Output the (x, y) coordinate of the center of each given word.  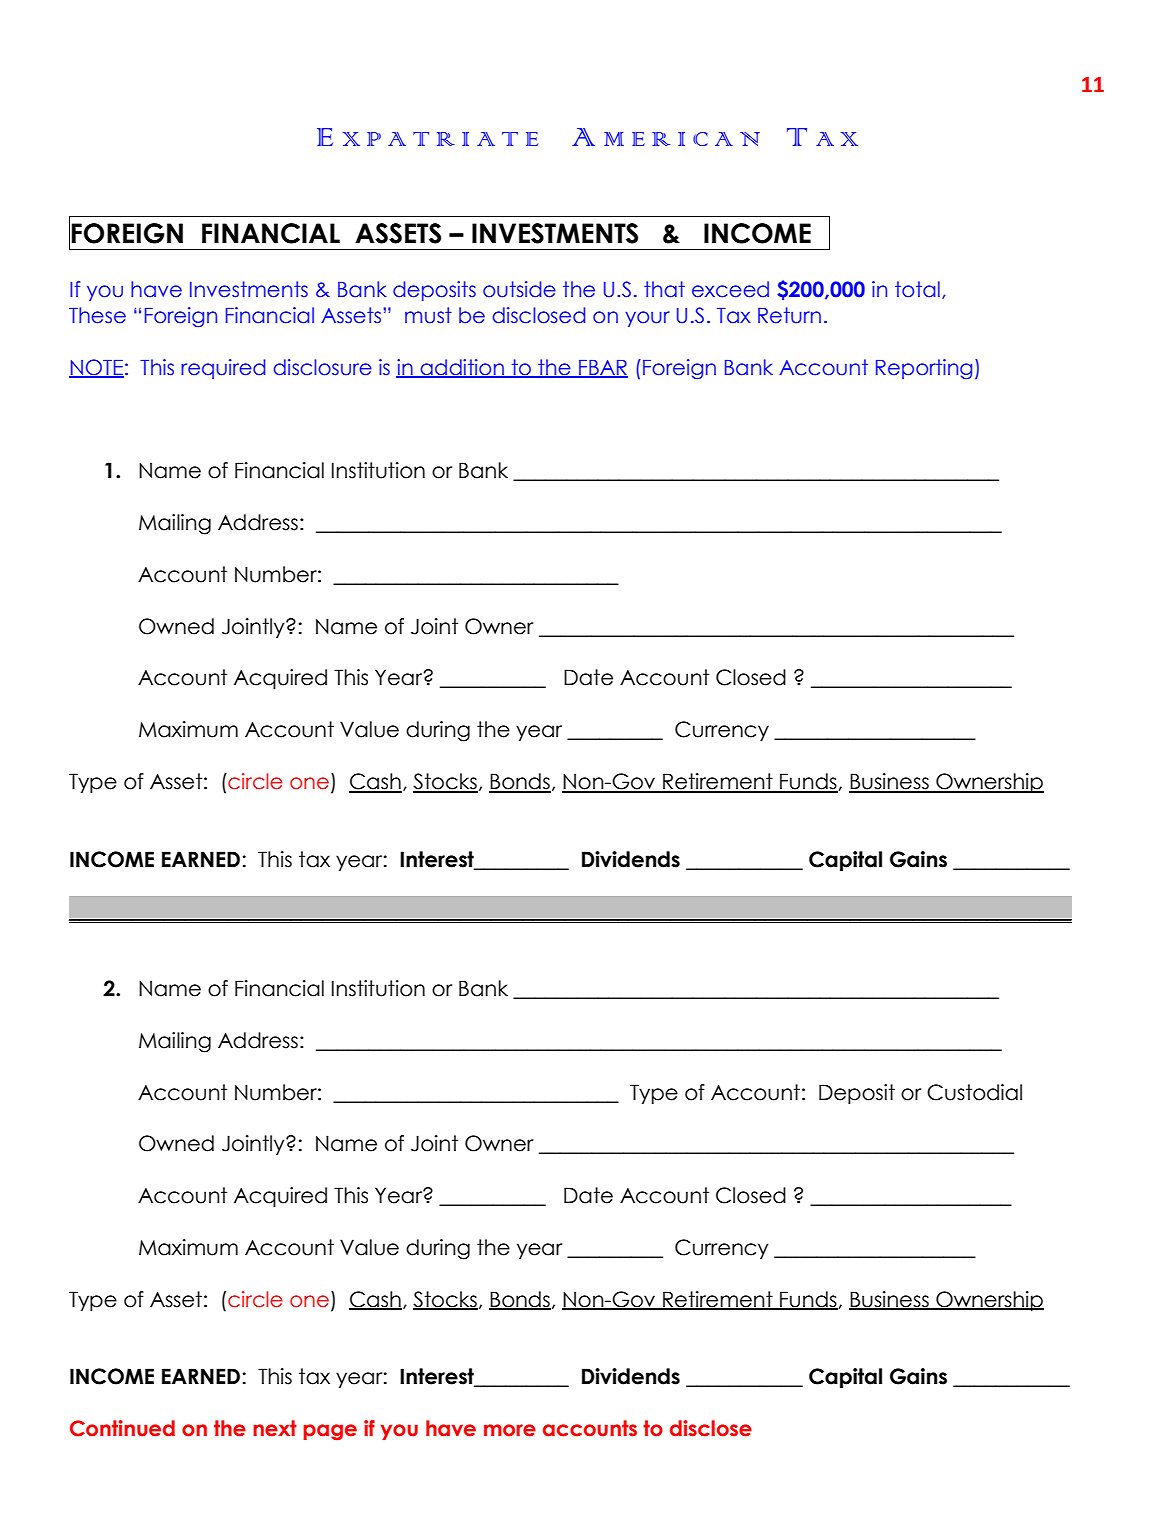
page (330, 1432)
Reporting (924, 369)
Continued (122, 1428)
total (917, 289)
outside (519, 289)
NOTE (96, 368)
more (510, 1430)
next (275, 1428)
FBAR (602, 368)
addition (462, 368)
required (223, 369)
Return (789, 315)
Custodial (974, 1092)
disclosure (322, 367)
